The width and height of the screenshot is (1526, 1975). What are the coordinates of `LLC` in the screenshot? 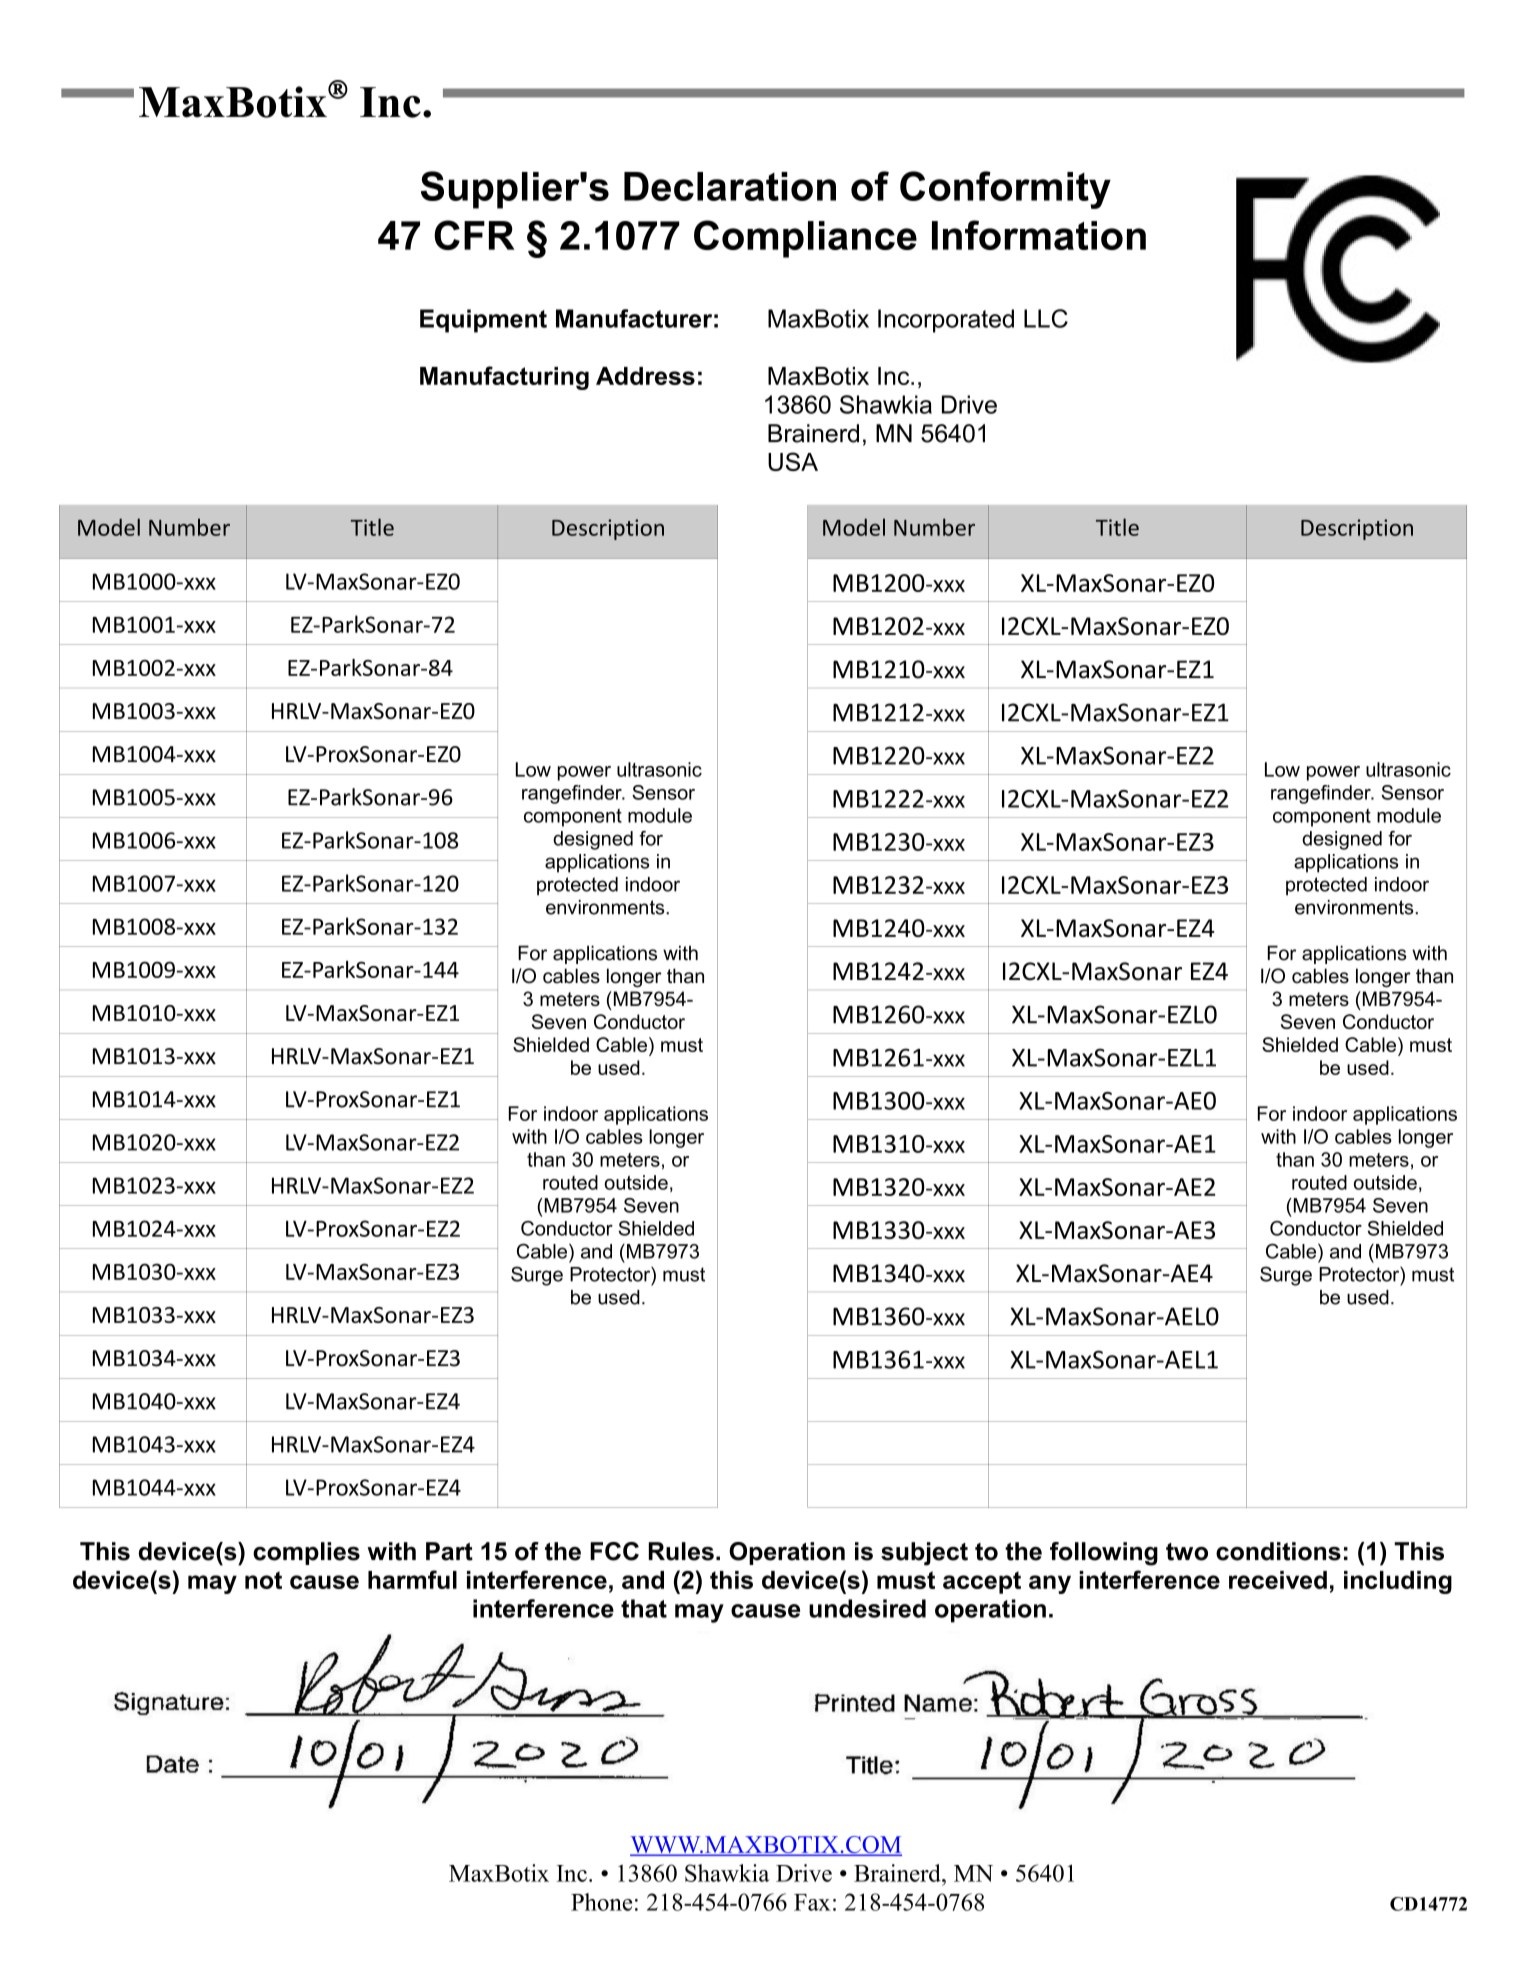 It's located at (1046, 318).
